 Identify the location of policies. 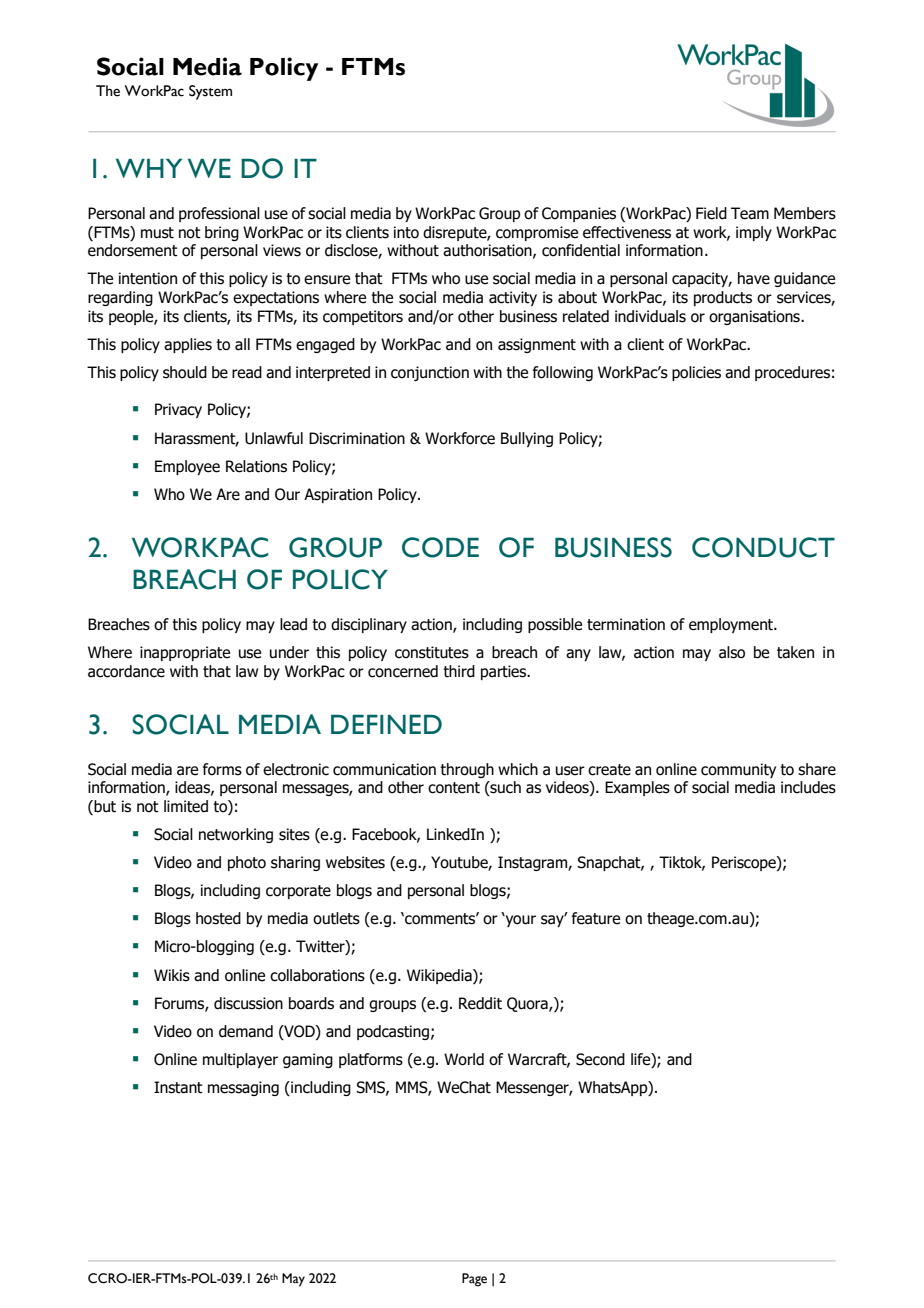
(696, 373).
